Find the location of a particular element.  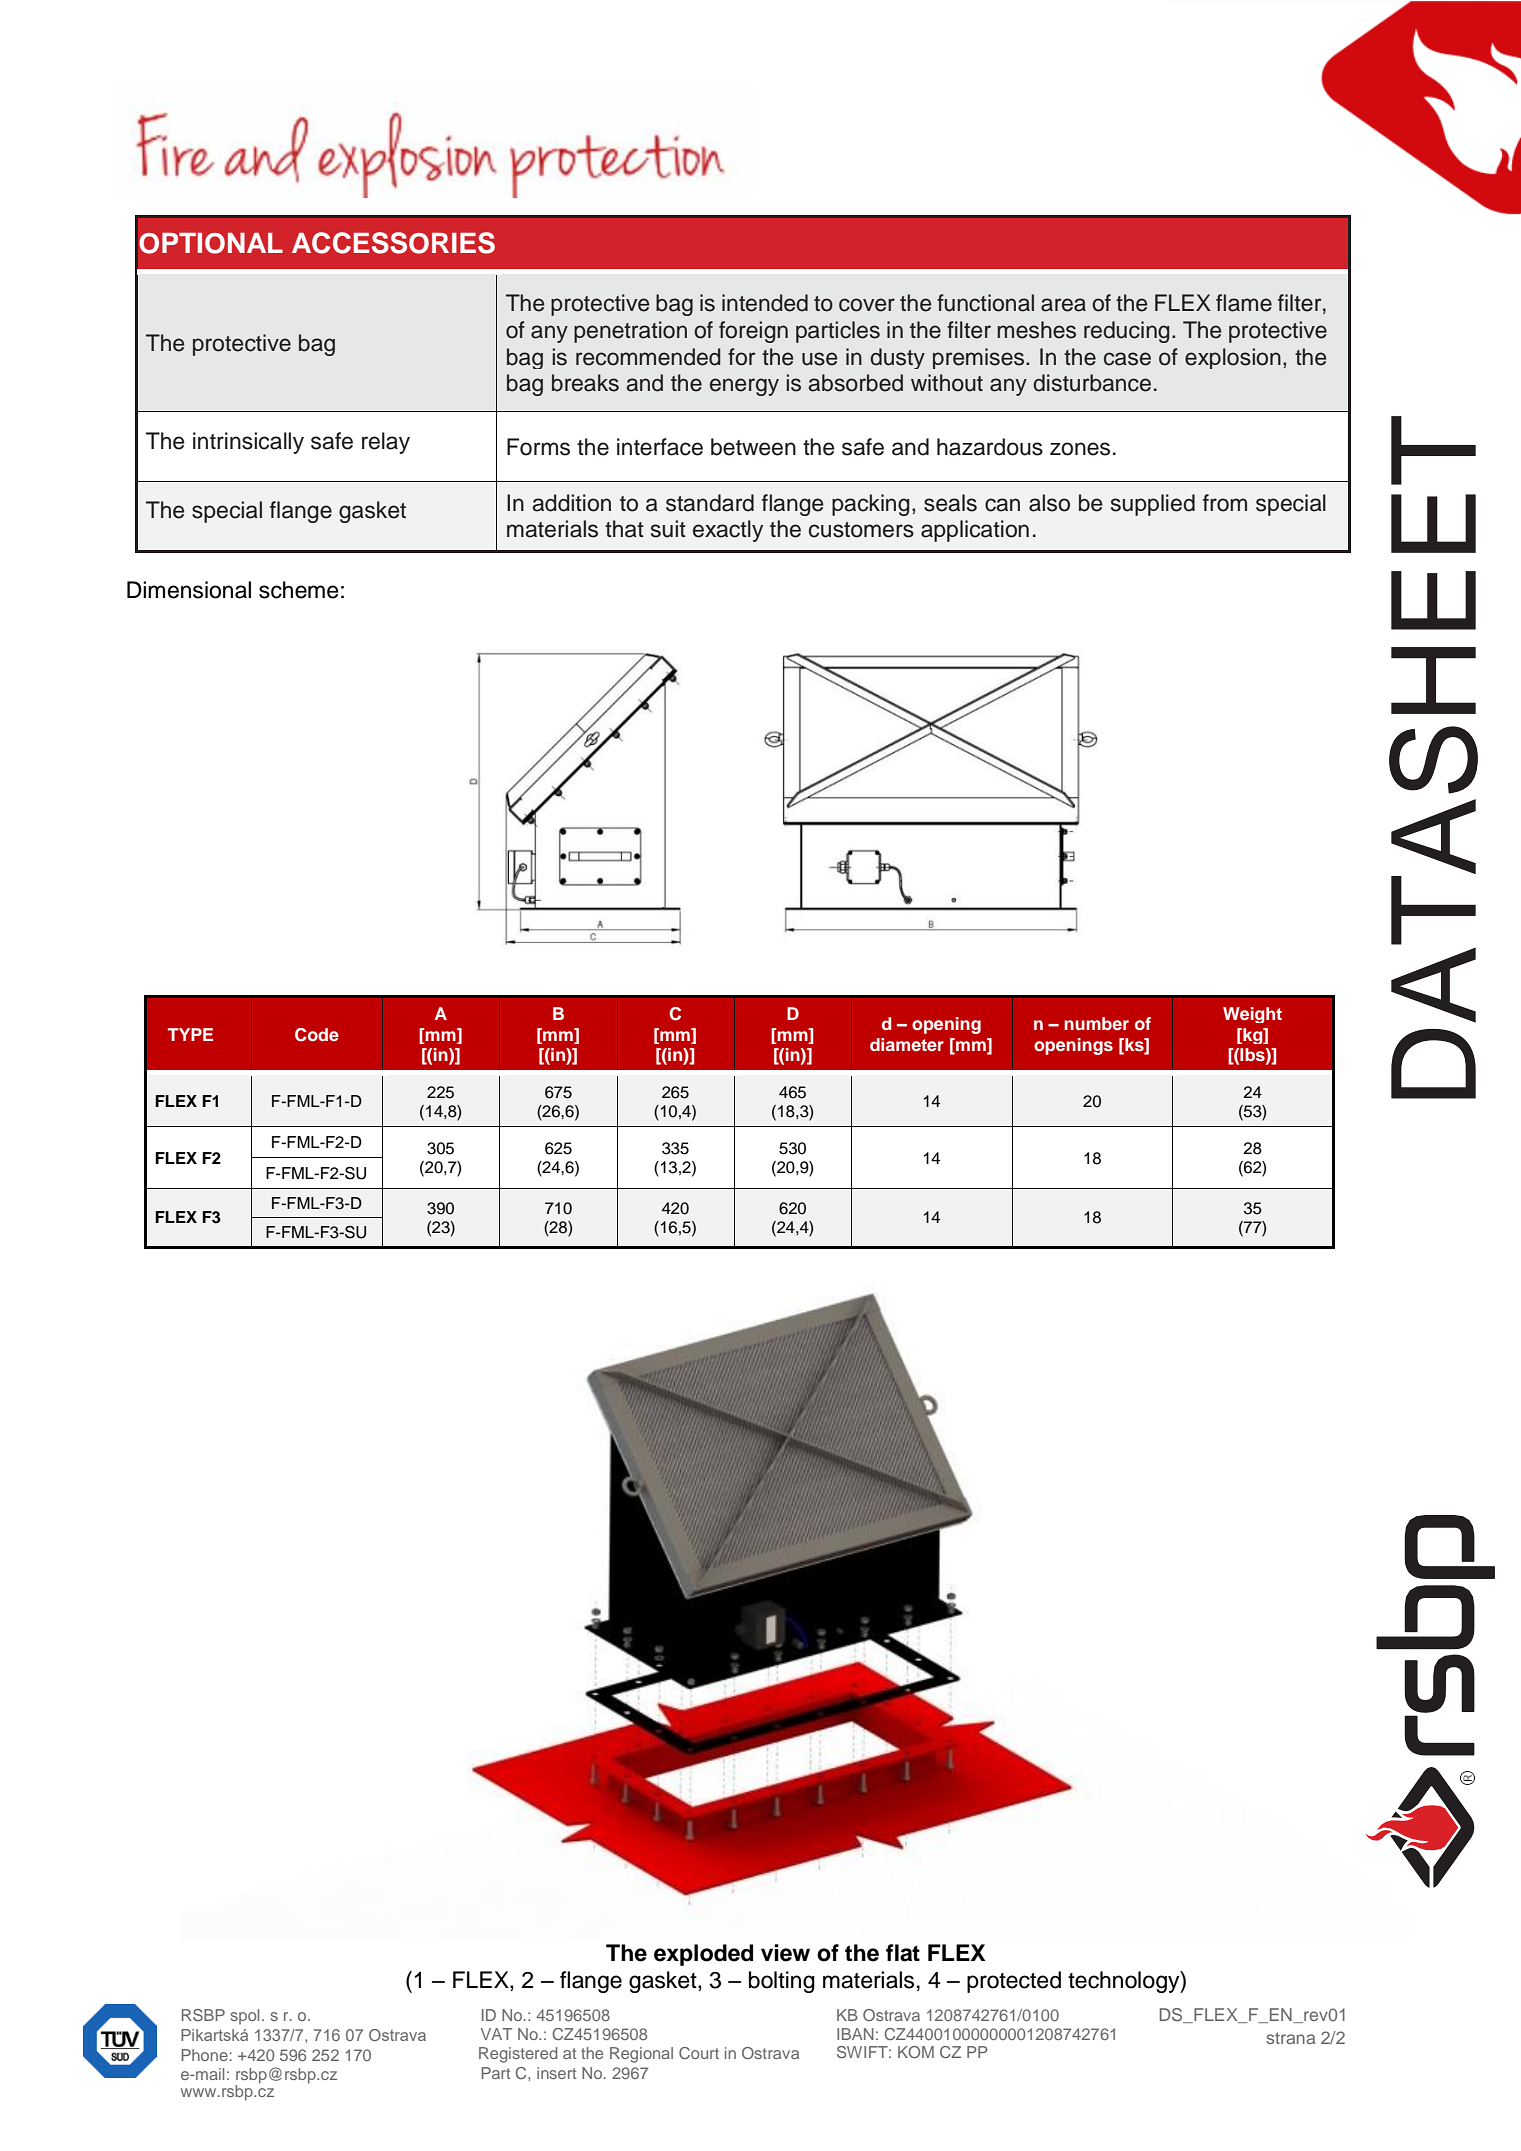

number is located at coordinates (1096, 1023).
